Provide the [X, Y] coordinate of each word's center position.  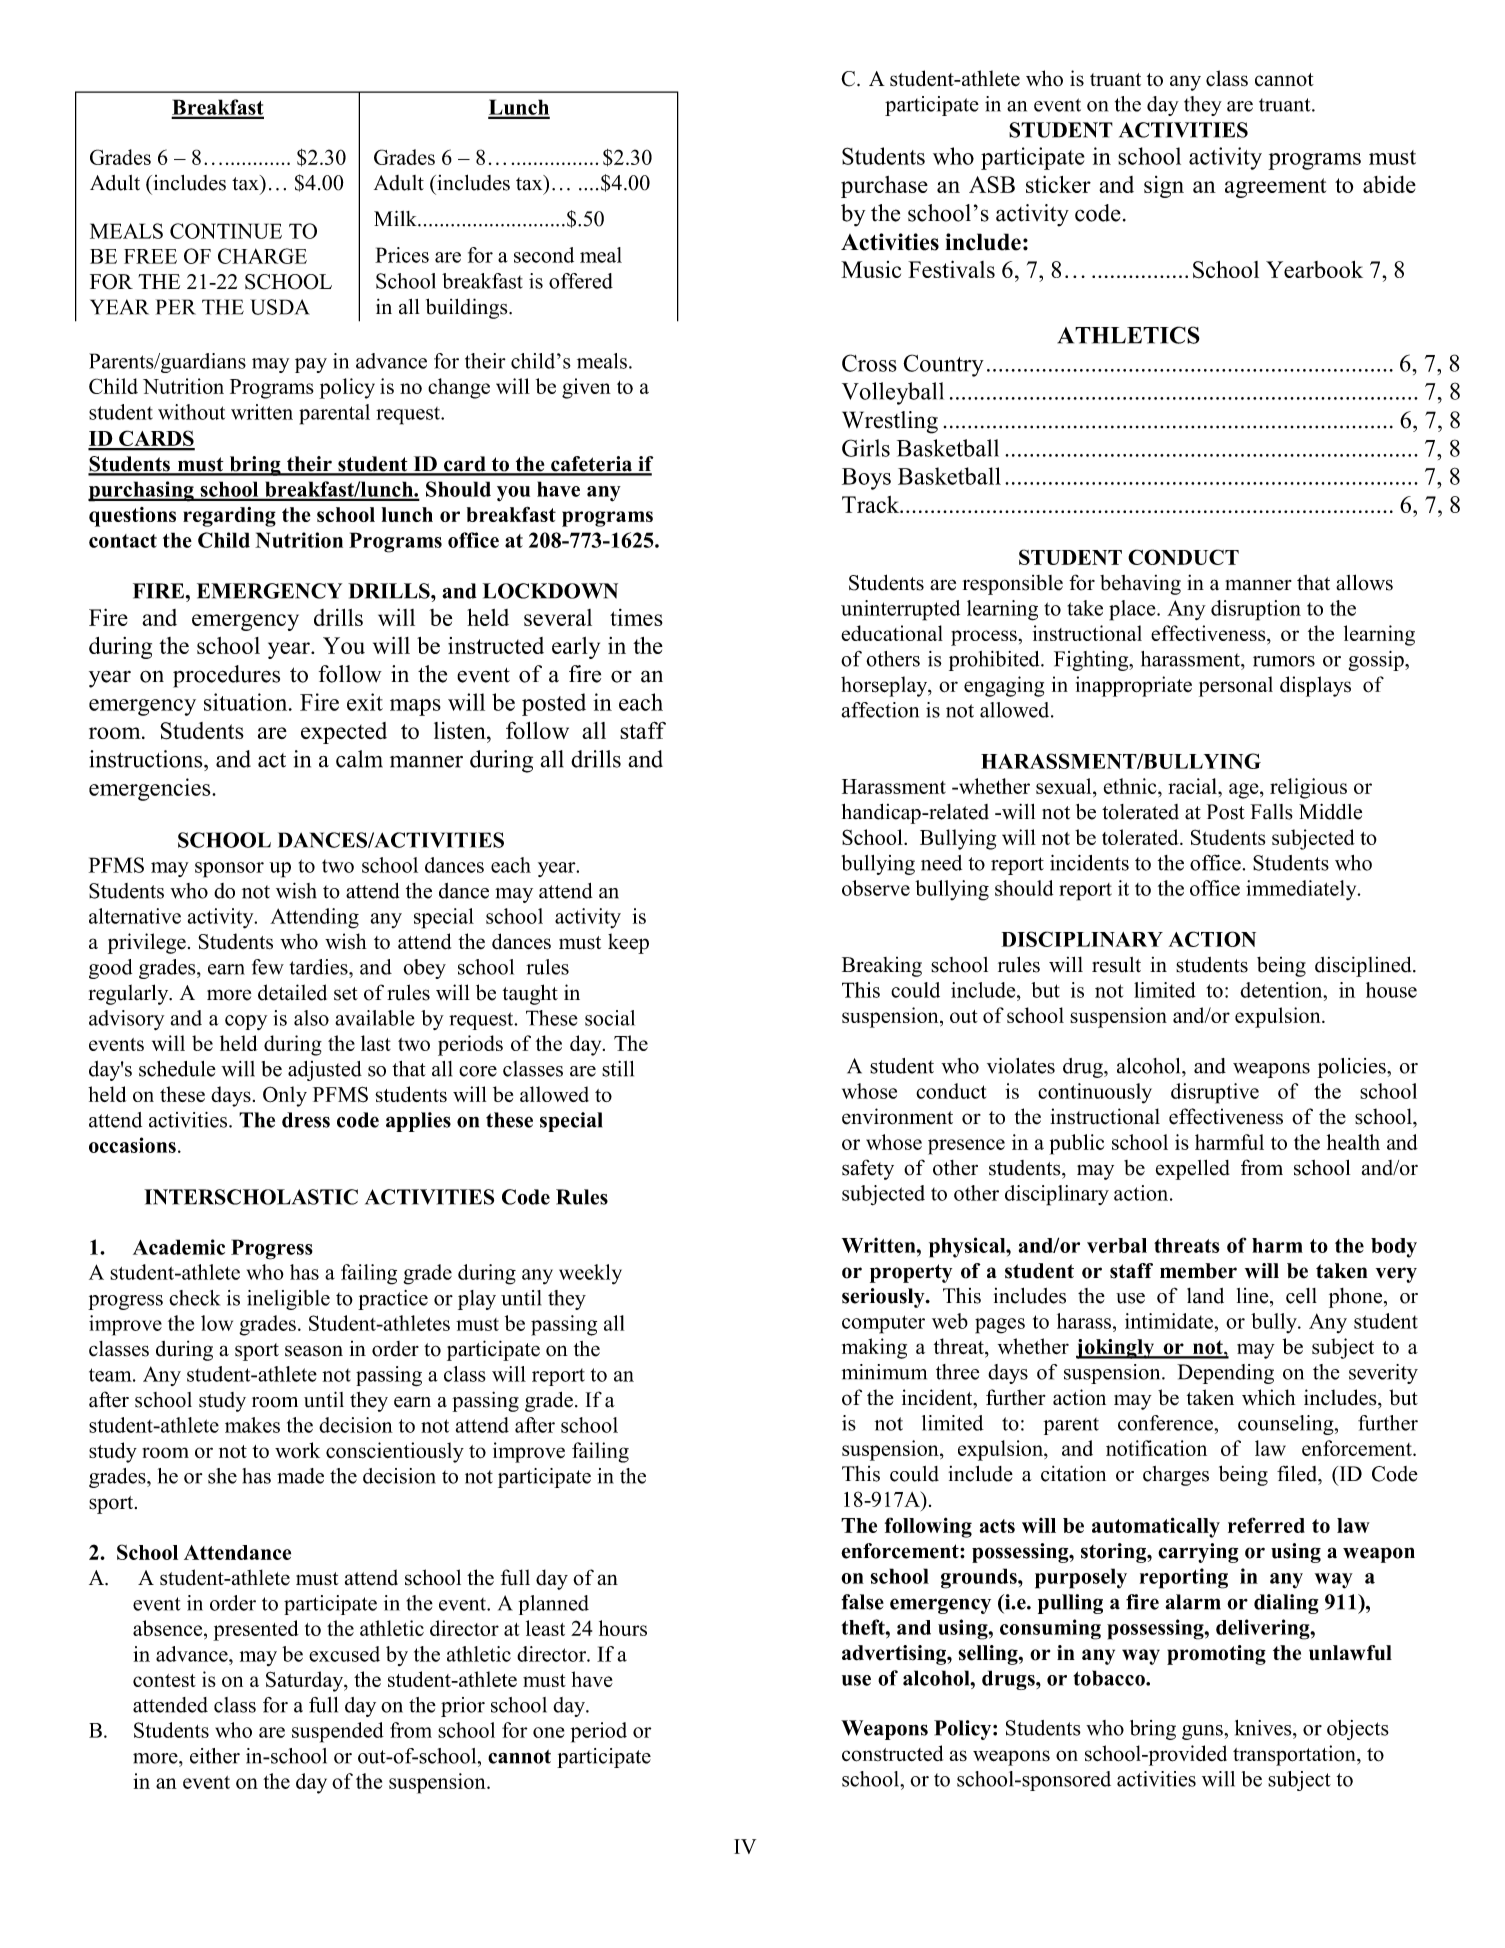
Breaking [882, 967]
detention [1282, 990]
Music [871, 269]
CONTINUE [226, 231]
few [268, 967]
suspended [338, 1732]
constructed [892, 1753]
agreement [1275, 188]
